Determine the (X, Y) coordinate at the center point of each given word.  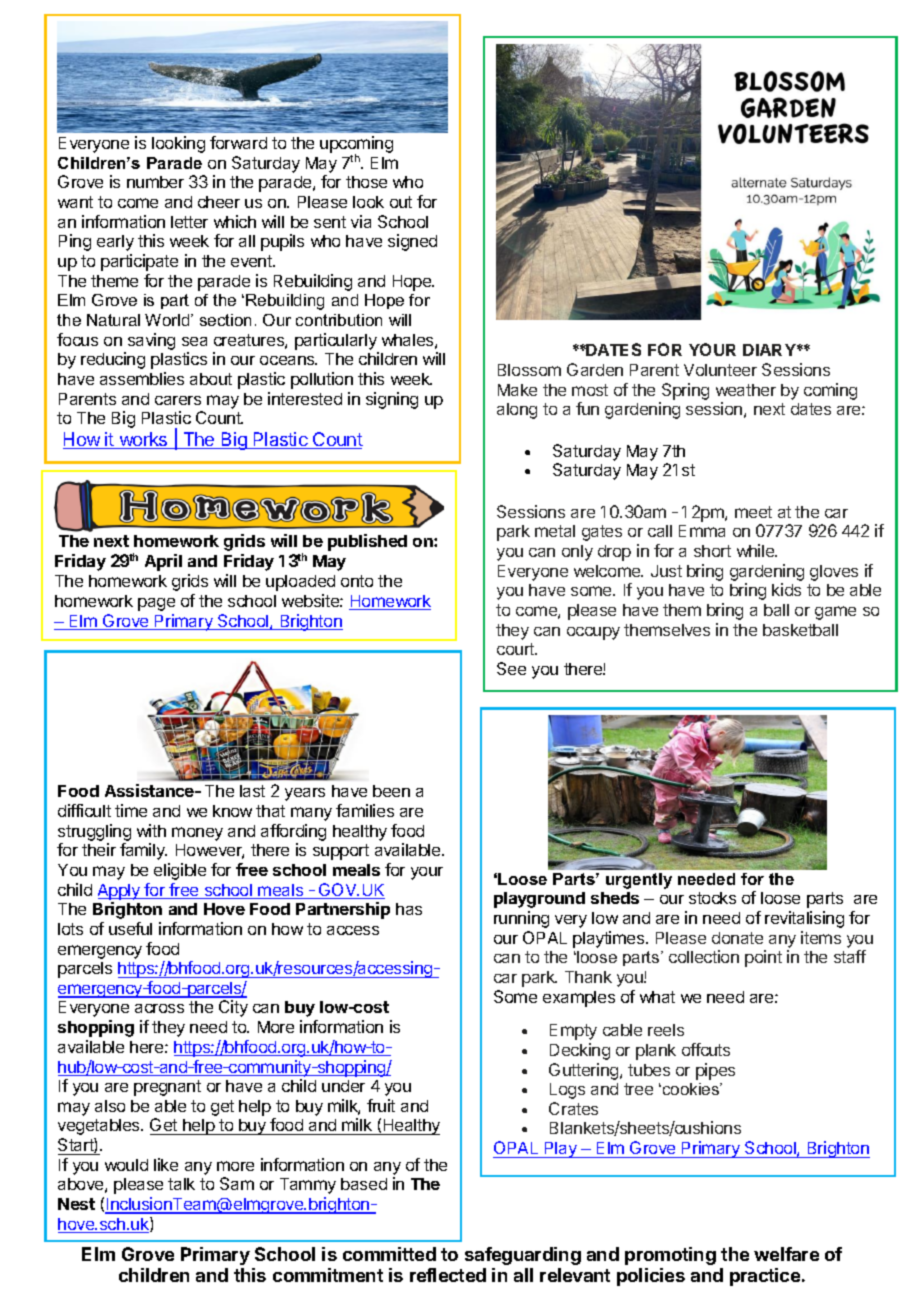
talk (181, 1184)
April (163, 562)
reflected (448, 1275)
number (155, 182)
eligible (180, 871)
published (367, 542)
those (366, 182)
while (756, 550)
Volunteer (720, 370)
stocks (712, 898)
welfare (786, 1254)
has (409, 909)
